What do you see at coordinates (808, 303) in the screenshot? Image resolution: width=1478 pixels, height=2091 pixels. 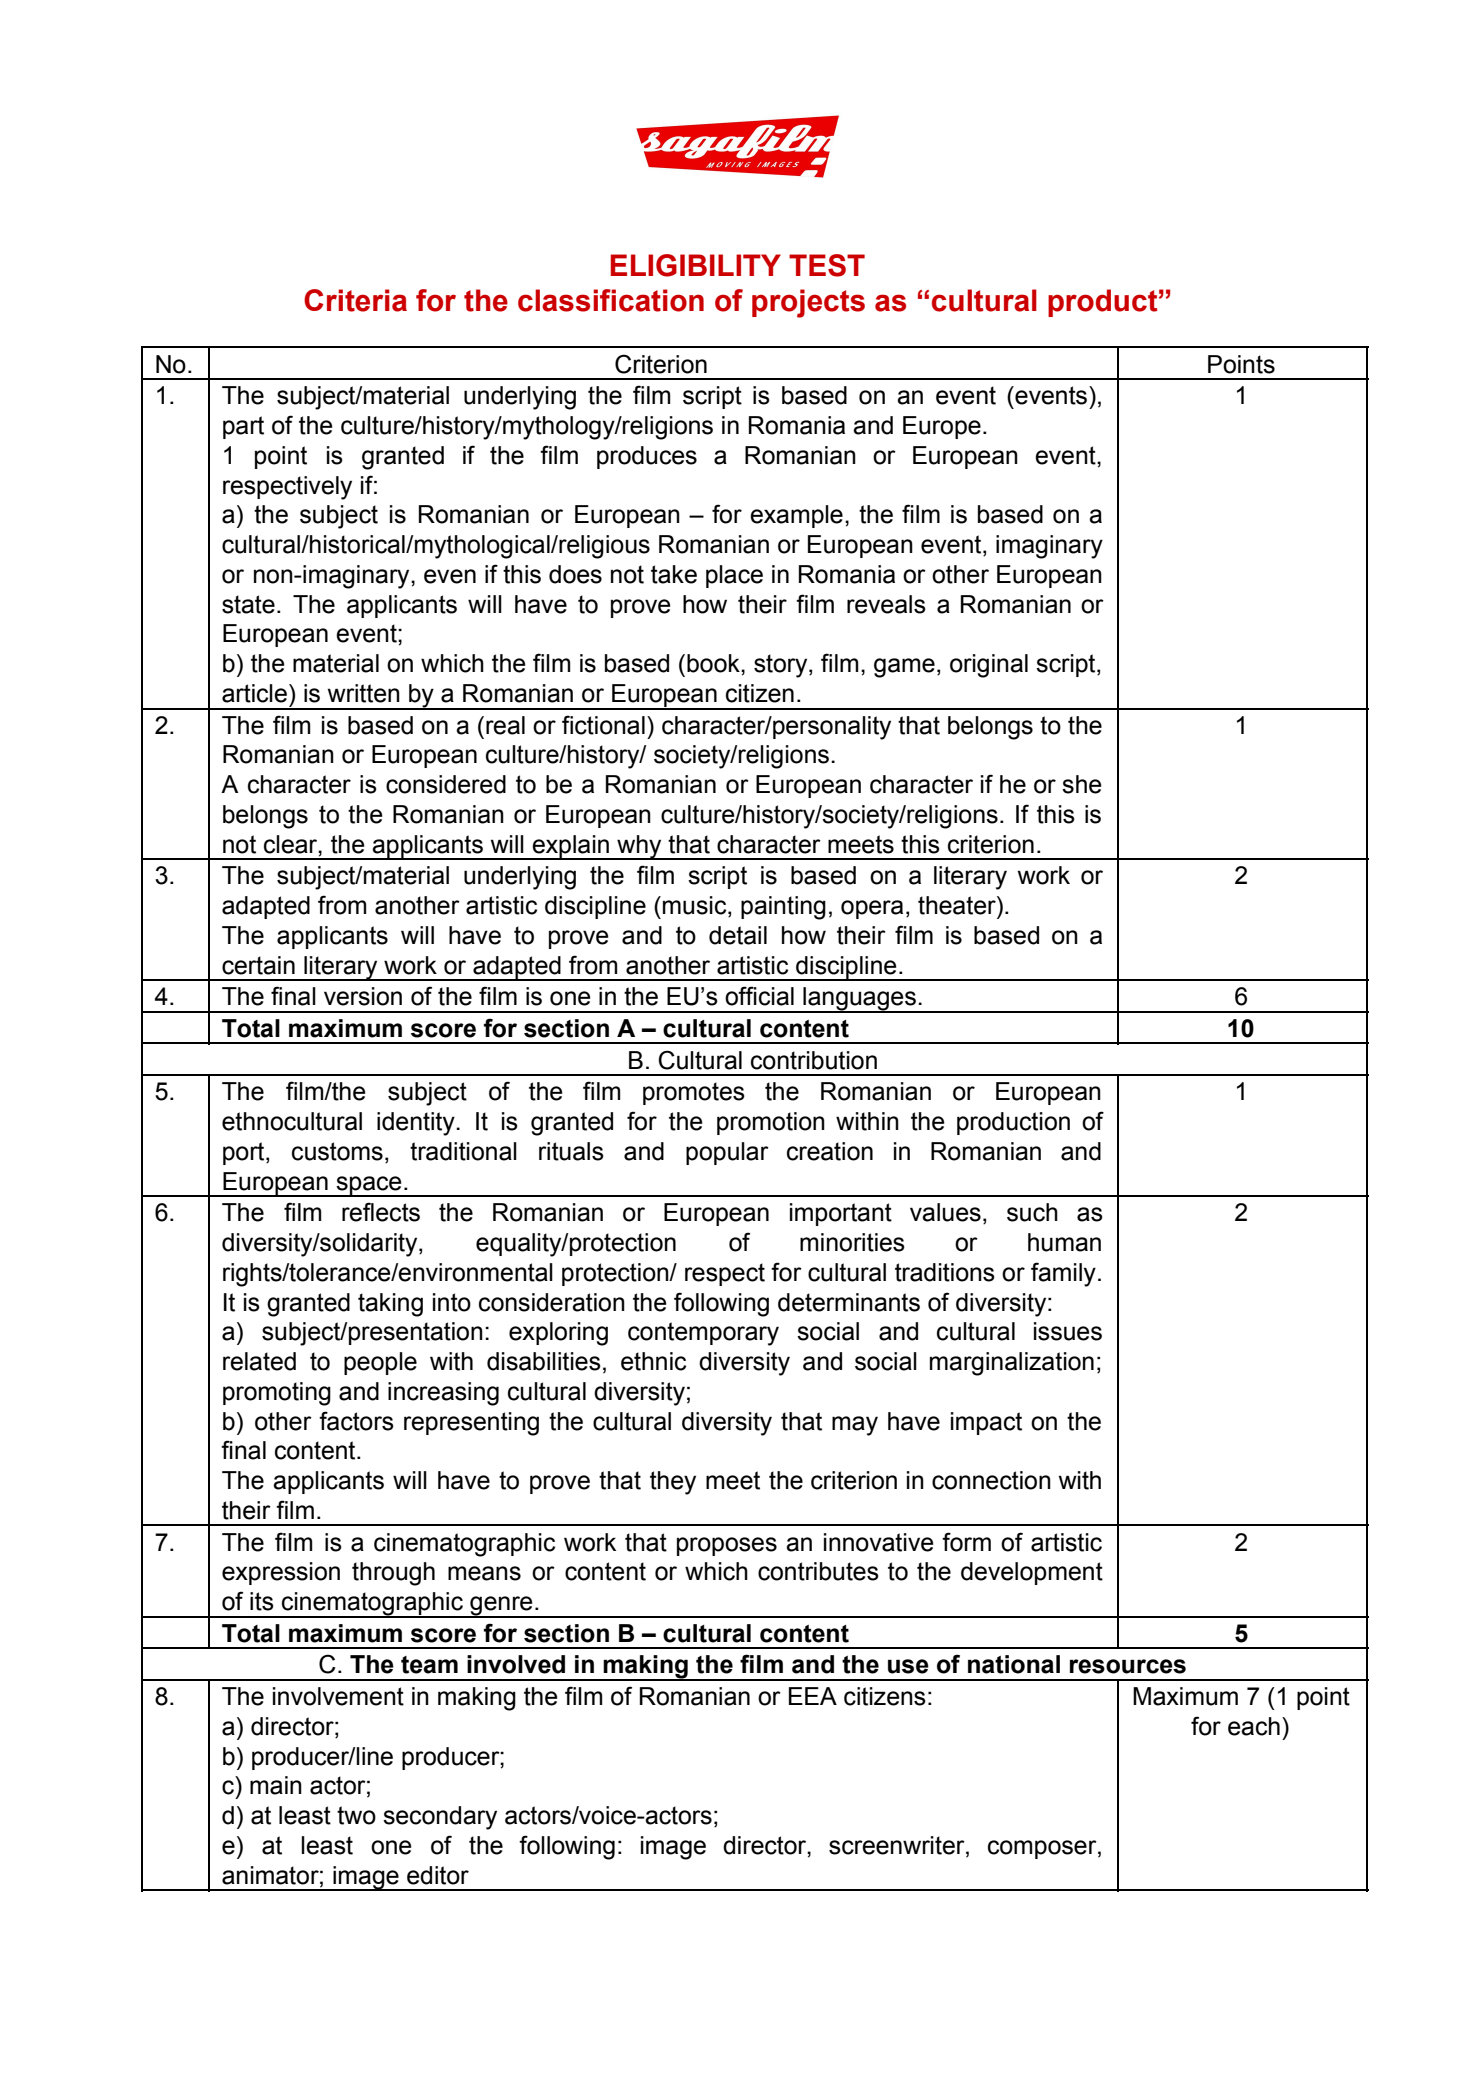 I see `projects` at bounding box center [808, 303].
